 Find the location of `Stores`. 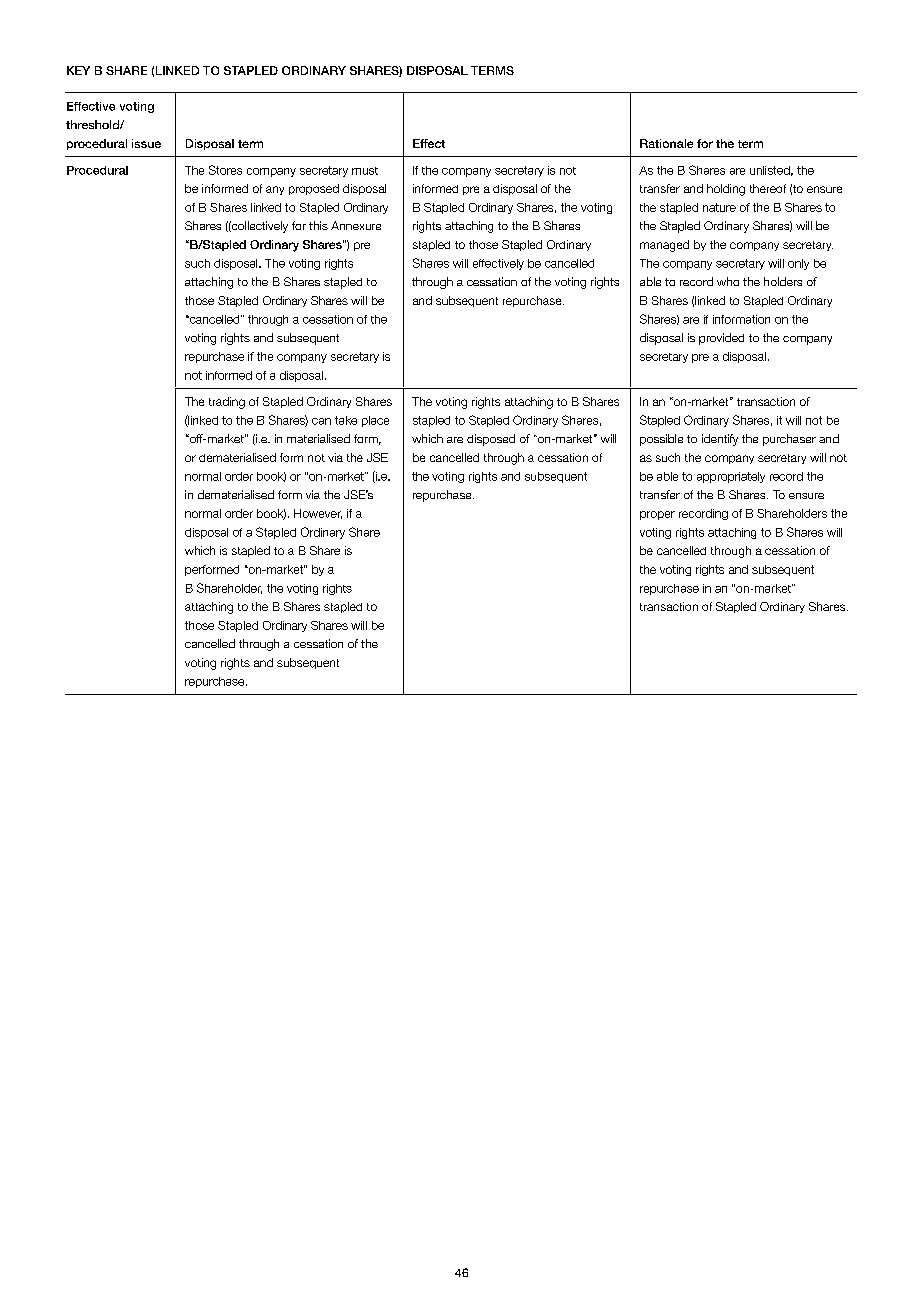

Stores is located at coordinates (225, 170).
